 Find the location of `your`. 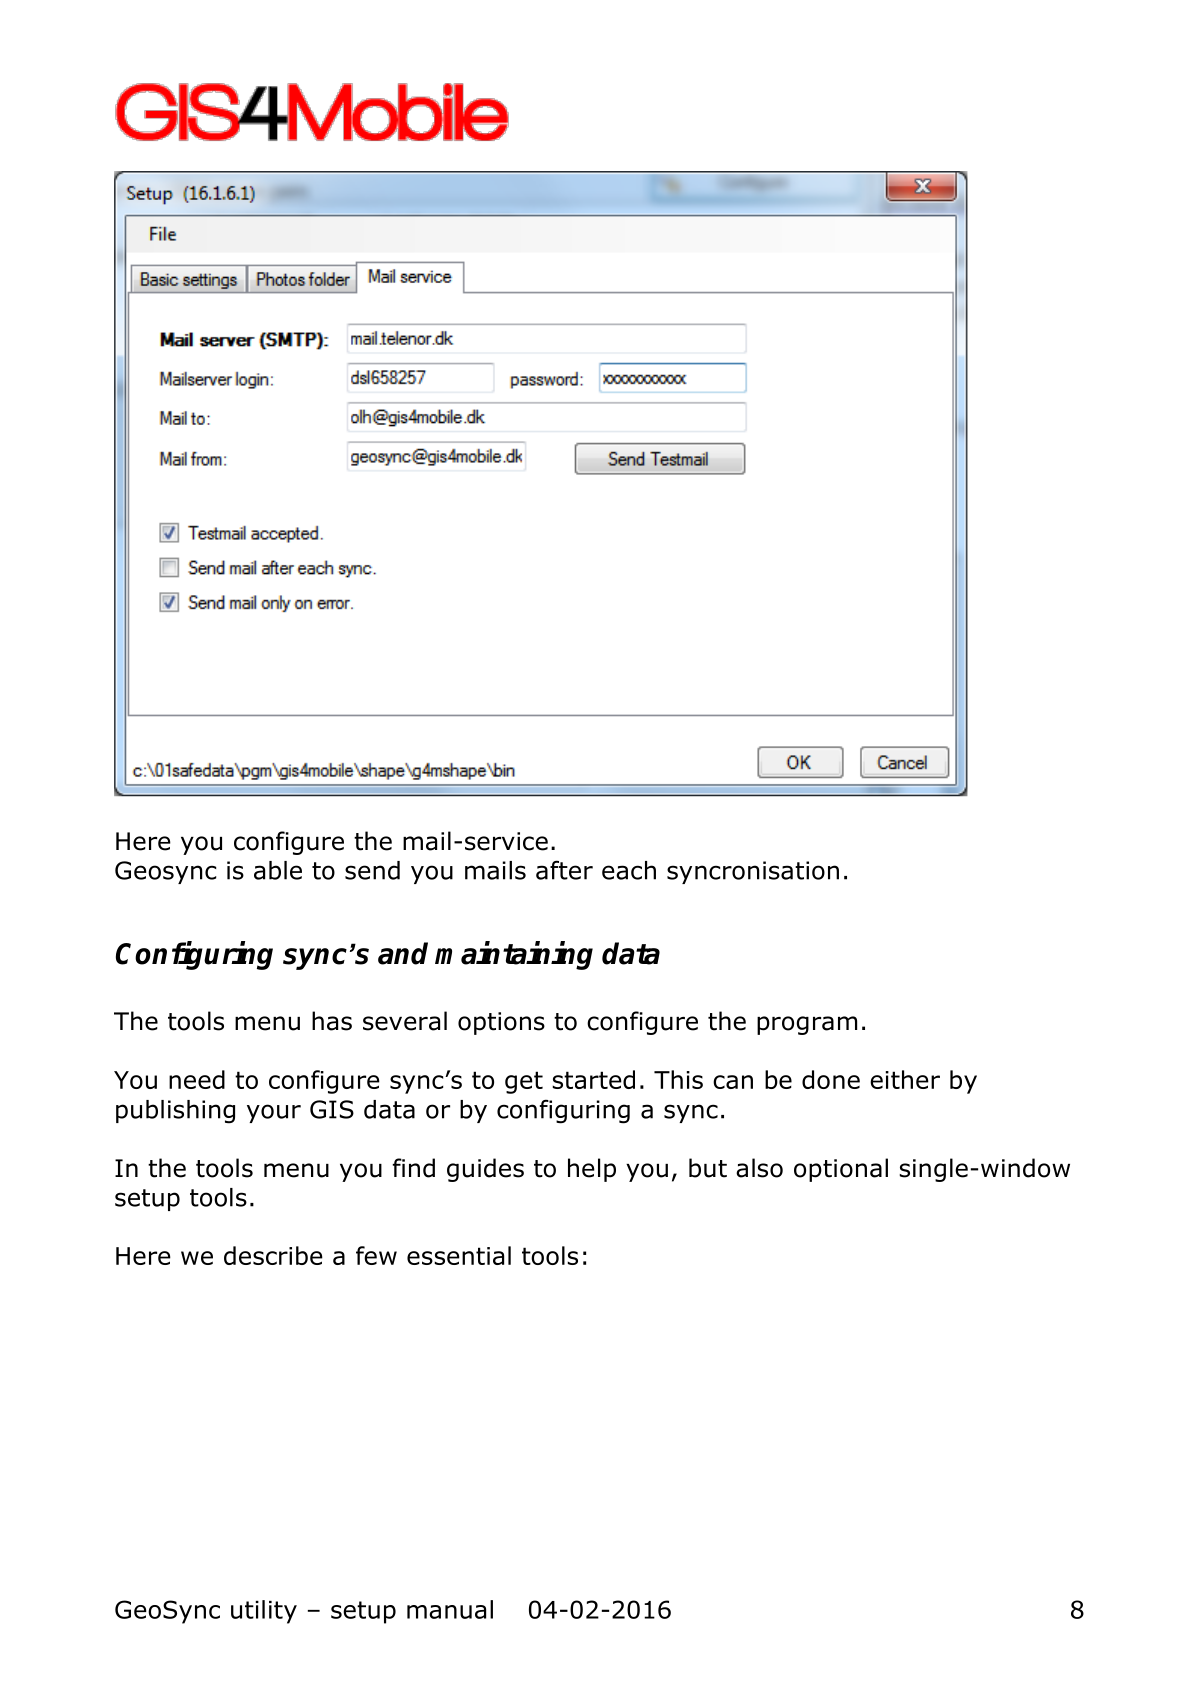

your is located at coordinates (274, 1113).
